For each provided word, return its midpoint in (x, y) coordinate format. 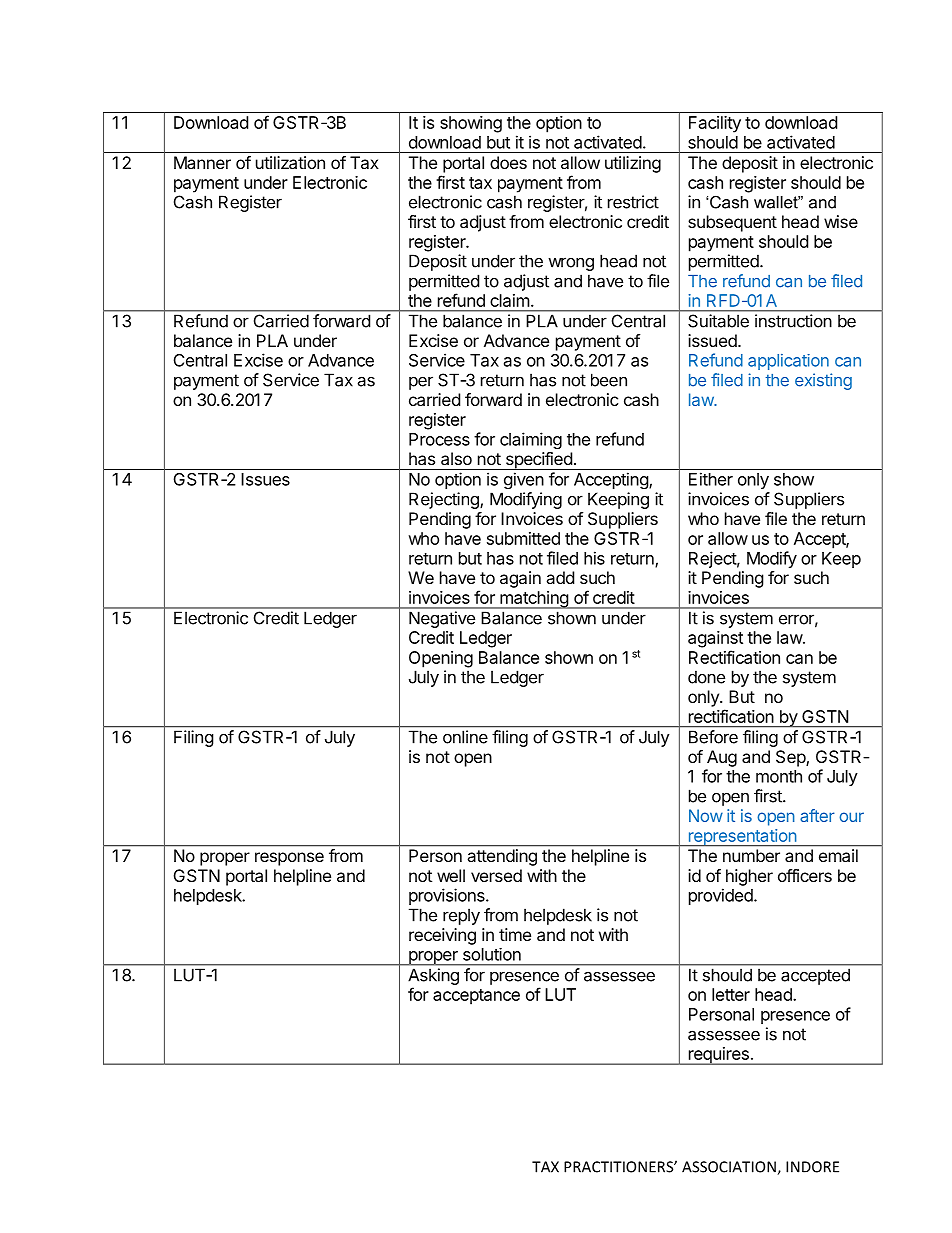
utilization (290, 162)
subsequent (732, 223)
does (508, 162)
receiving (442, 936)
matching (534, 600)
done (706, 677)
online (465, 737)
